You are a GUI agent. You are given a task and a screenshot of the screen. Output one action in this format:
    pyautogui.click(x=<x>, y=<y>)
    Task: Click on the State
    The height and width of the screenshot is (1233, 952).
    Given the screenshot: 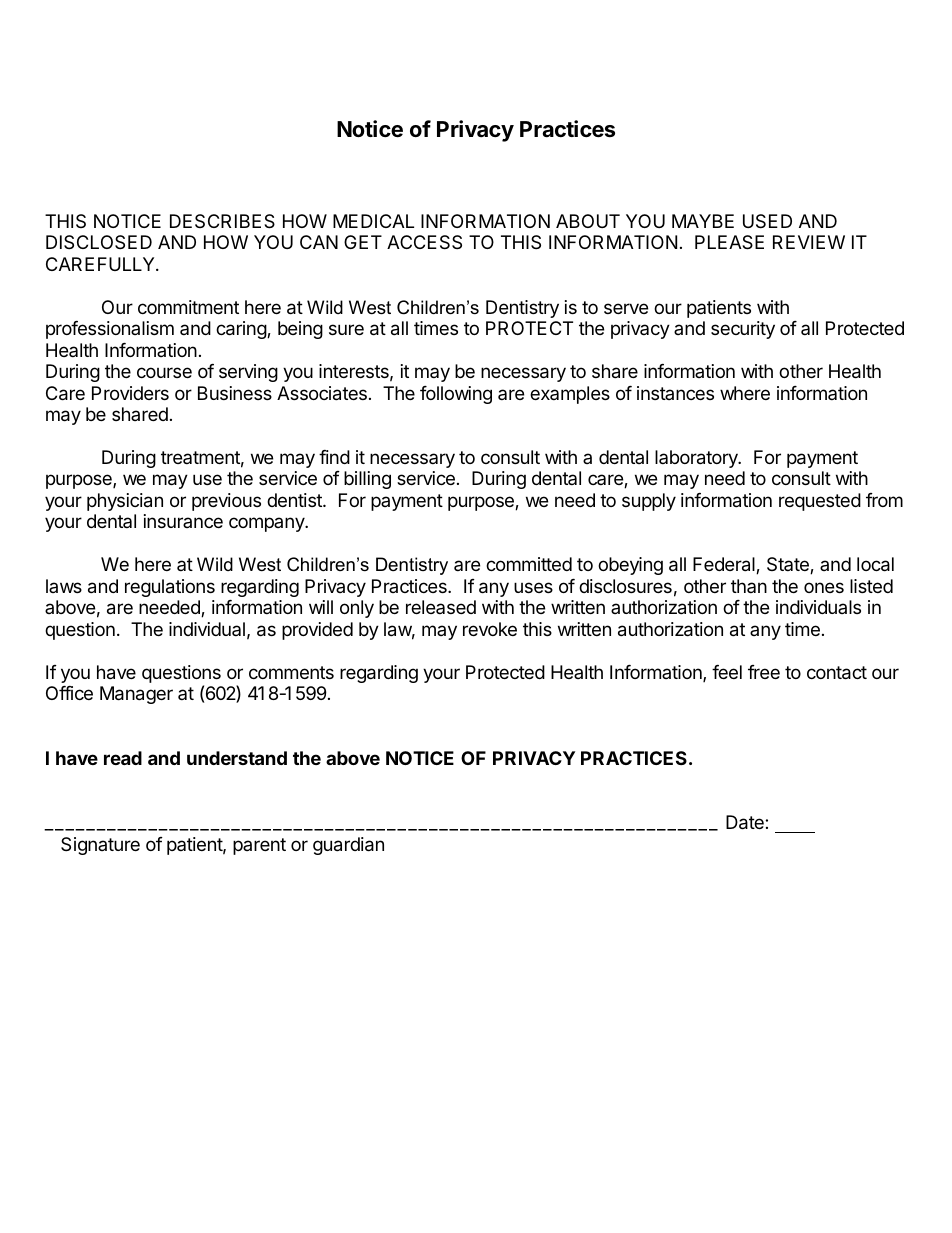 What is the action you would take?
    pyautogui.click(x=789, y=565)
